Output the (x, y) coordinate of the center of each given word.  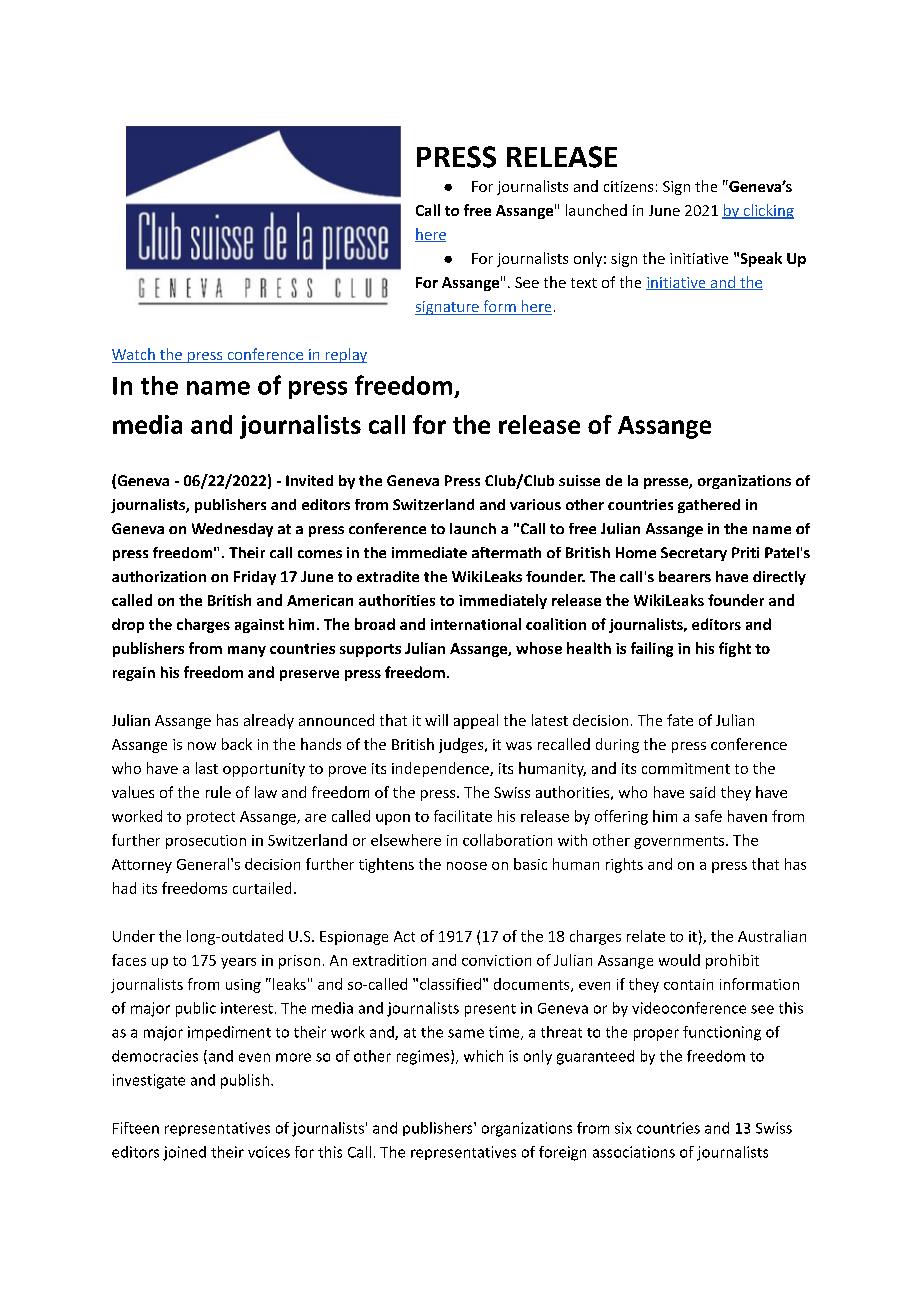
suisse (579, 480)
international (476, 624)
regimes (424, 1057)
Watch (133, 354)
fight (735, 649)
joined (184, 1153)
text (584, 283)
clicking (767, 211)
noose (467, 866)
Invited (309, 480)
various (535, 504)
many (247, 651)
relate (646, 936)
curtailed (262, 888)
